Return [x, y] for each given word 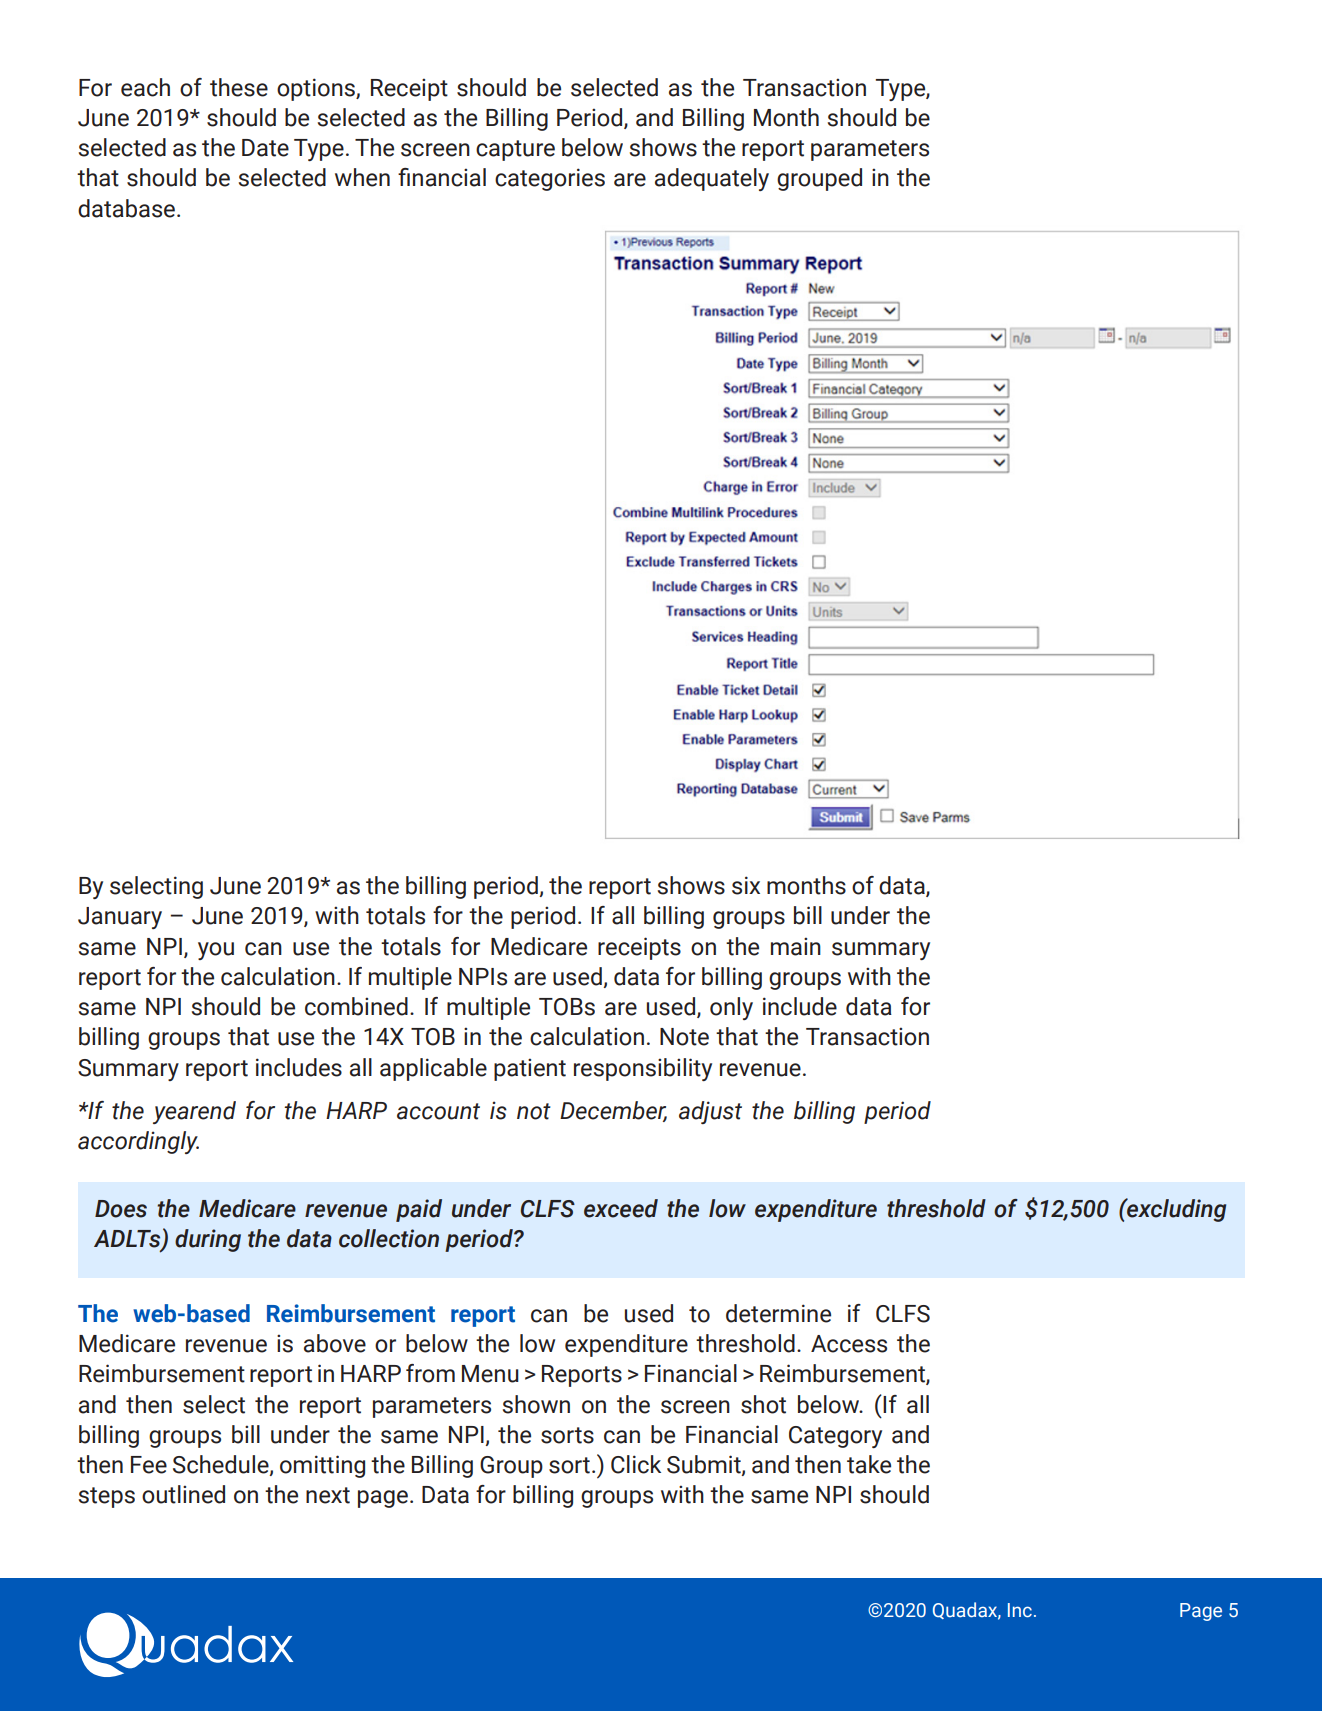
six [746, 885]
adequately [712, 179]
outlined [183, 1494]
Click [636, 1464]
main [796, 946]
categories [550, 179]
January [120, 918]
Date [265, 148]
